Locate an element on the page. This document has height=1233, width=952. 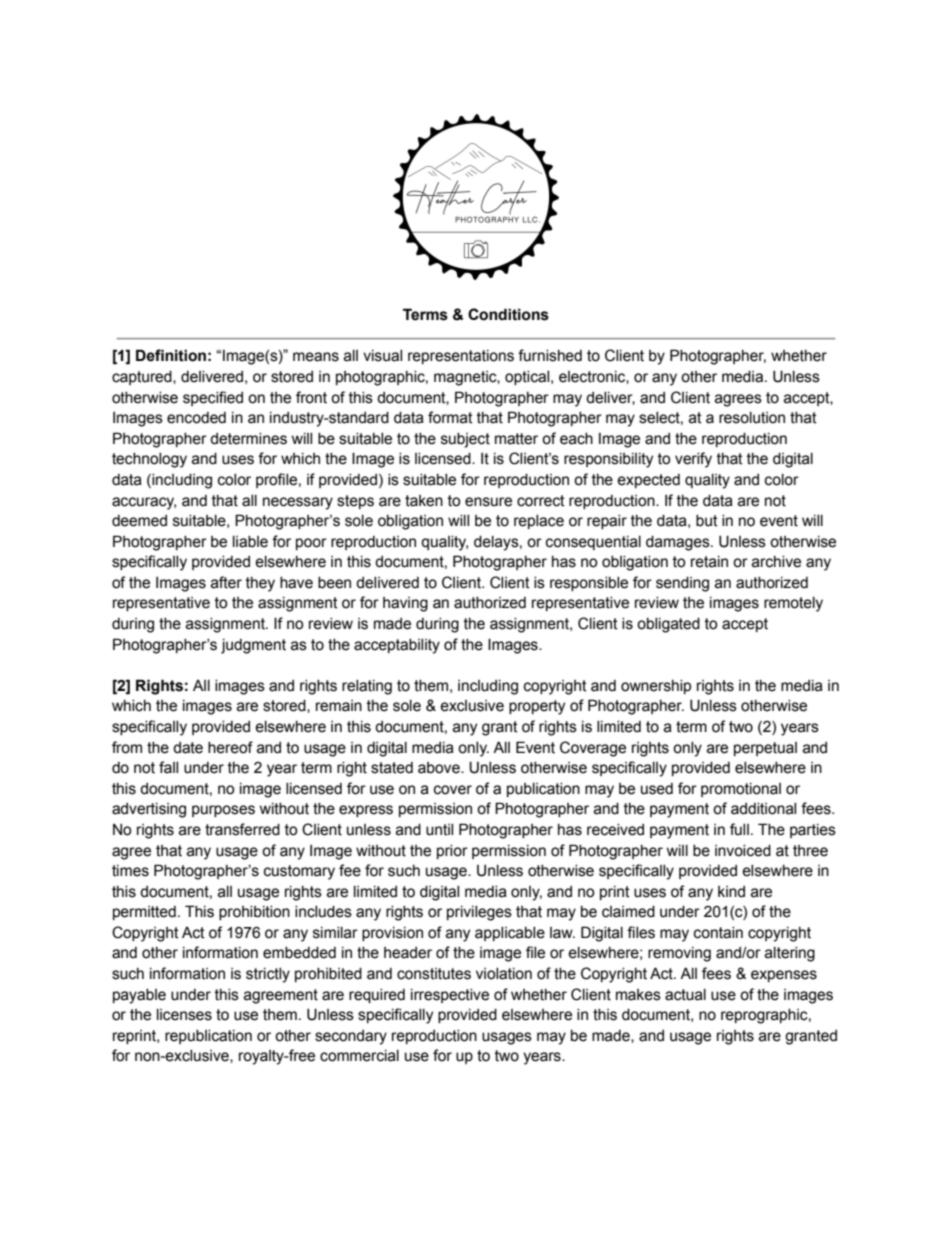
technology is located at coordinates (149, 460).
